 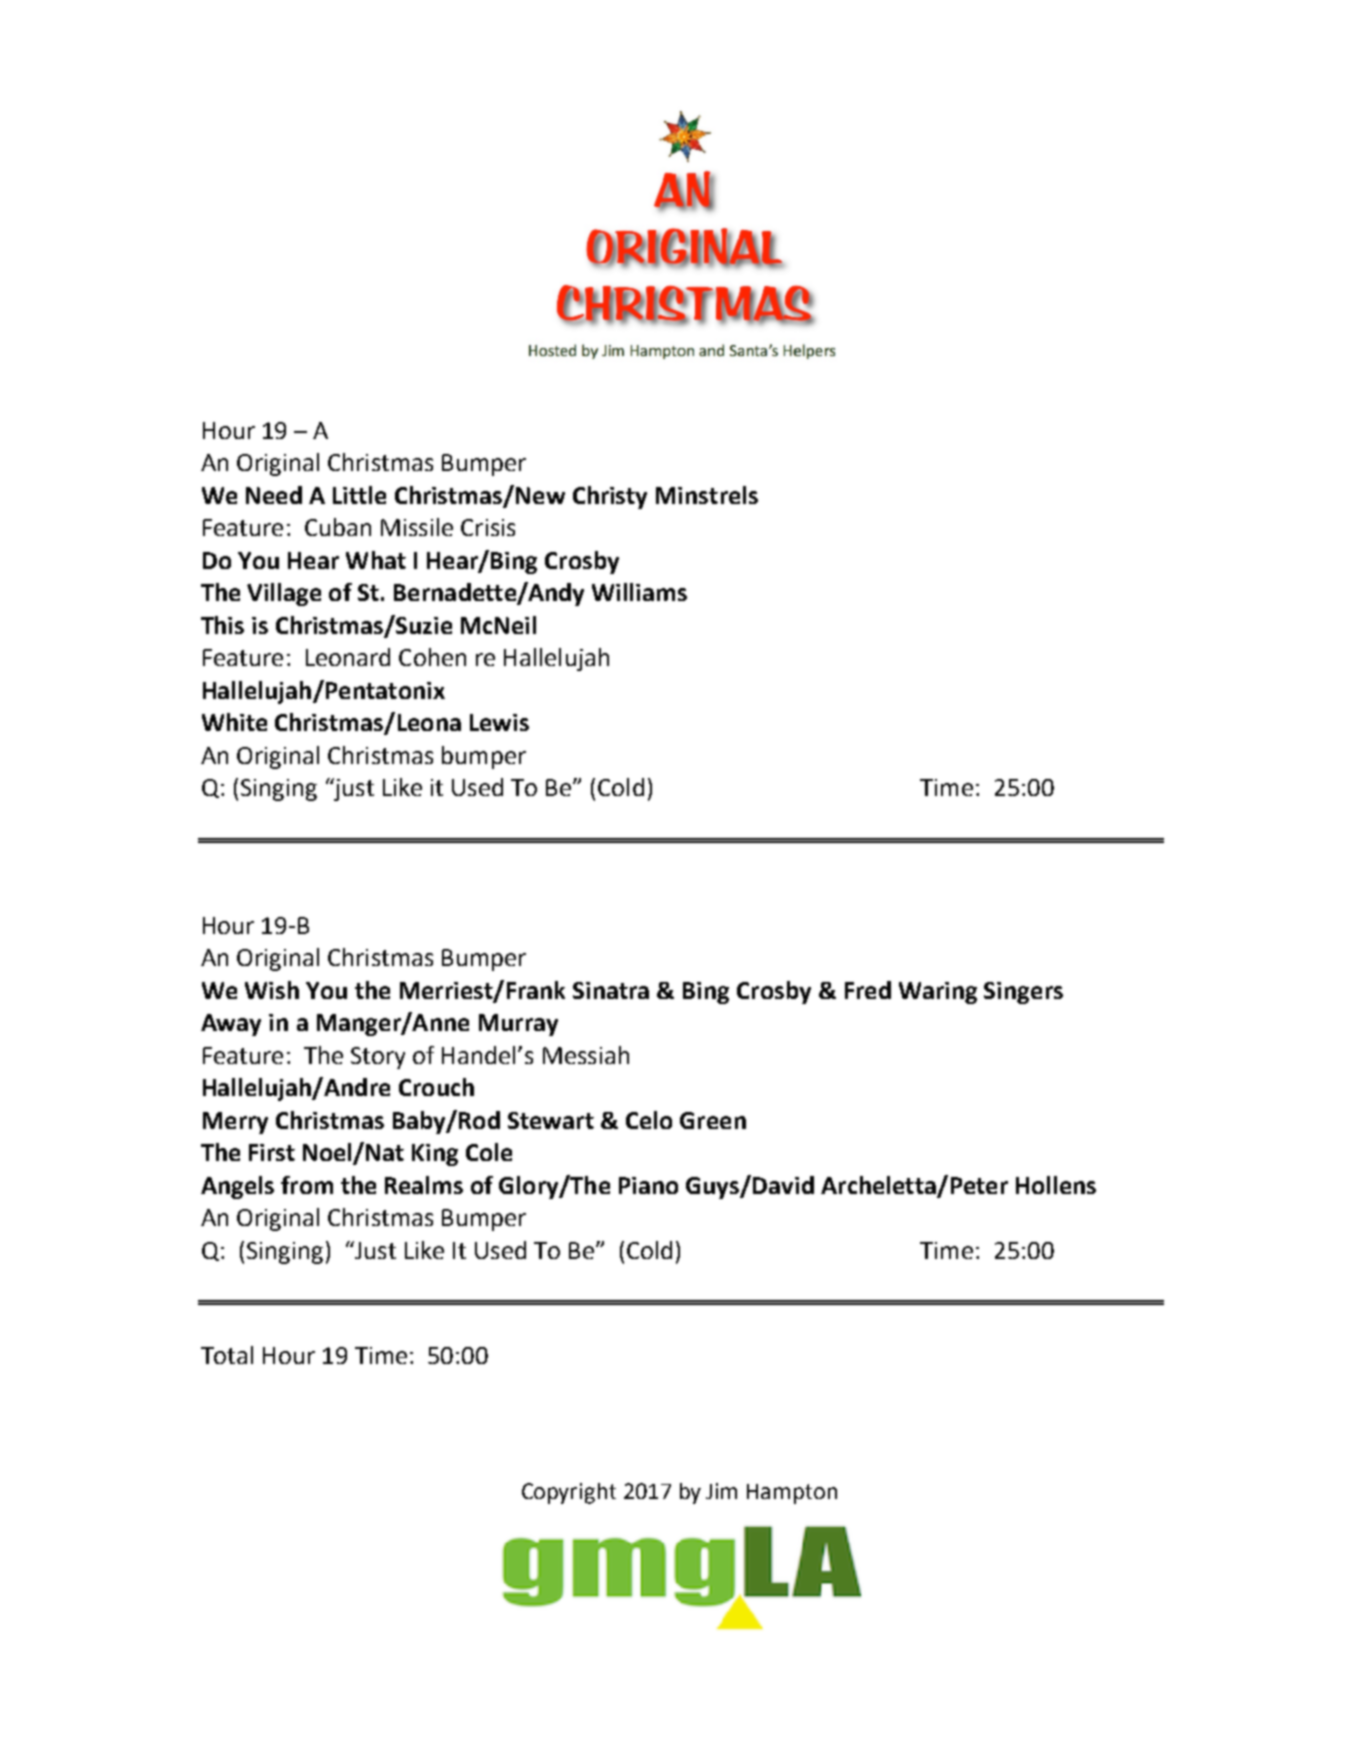 What do you see at coordinates (610, 497) in the page?
I see `Christy` at bounding box center [610, 497].
